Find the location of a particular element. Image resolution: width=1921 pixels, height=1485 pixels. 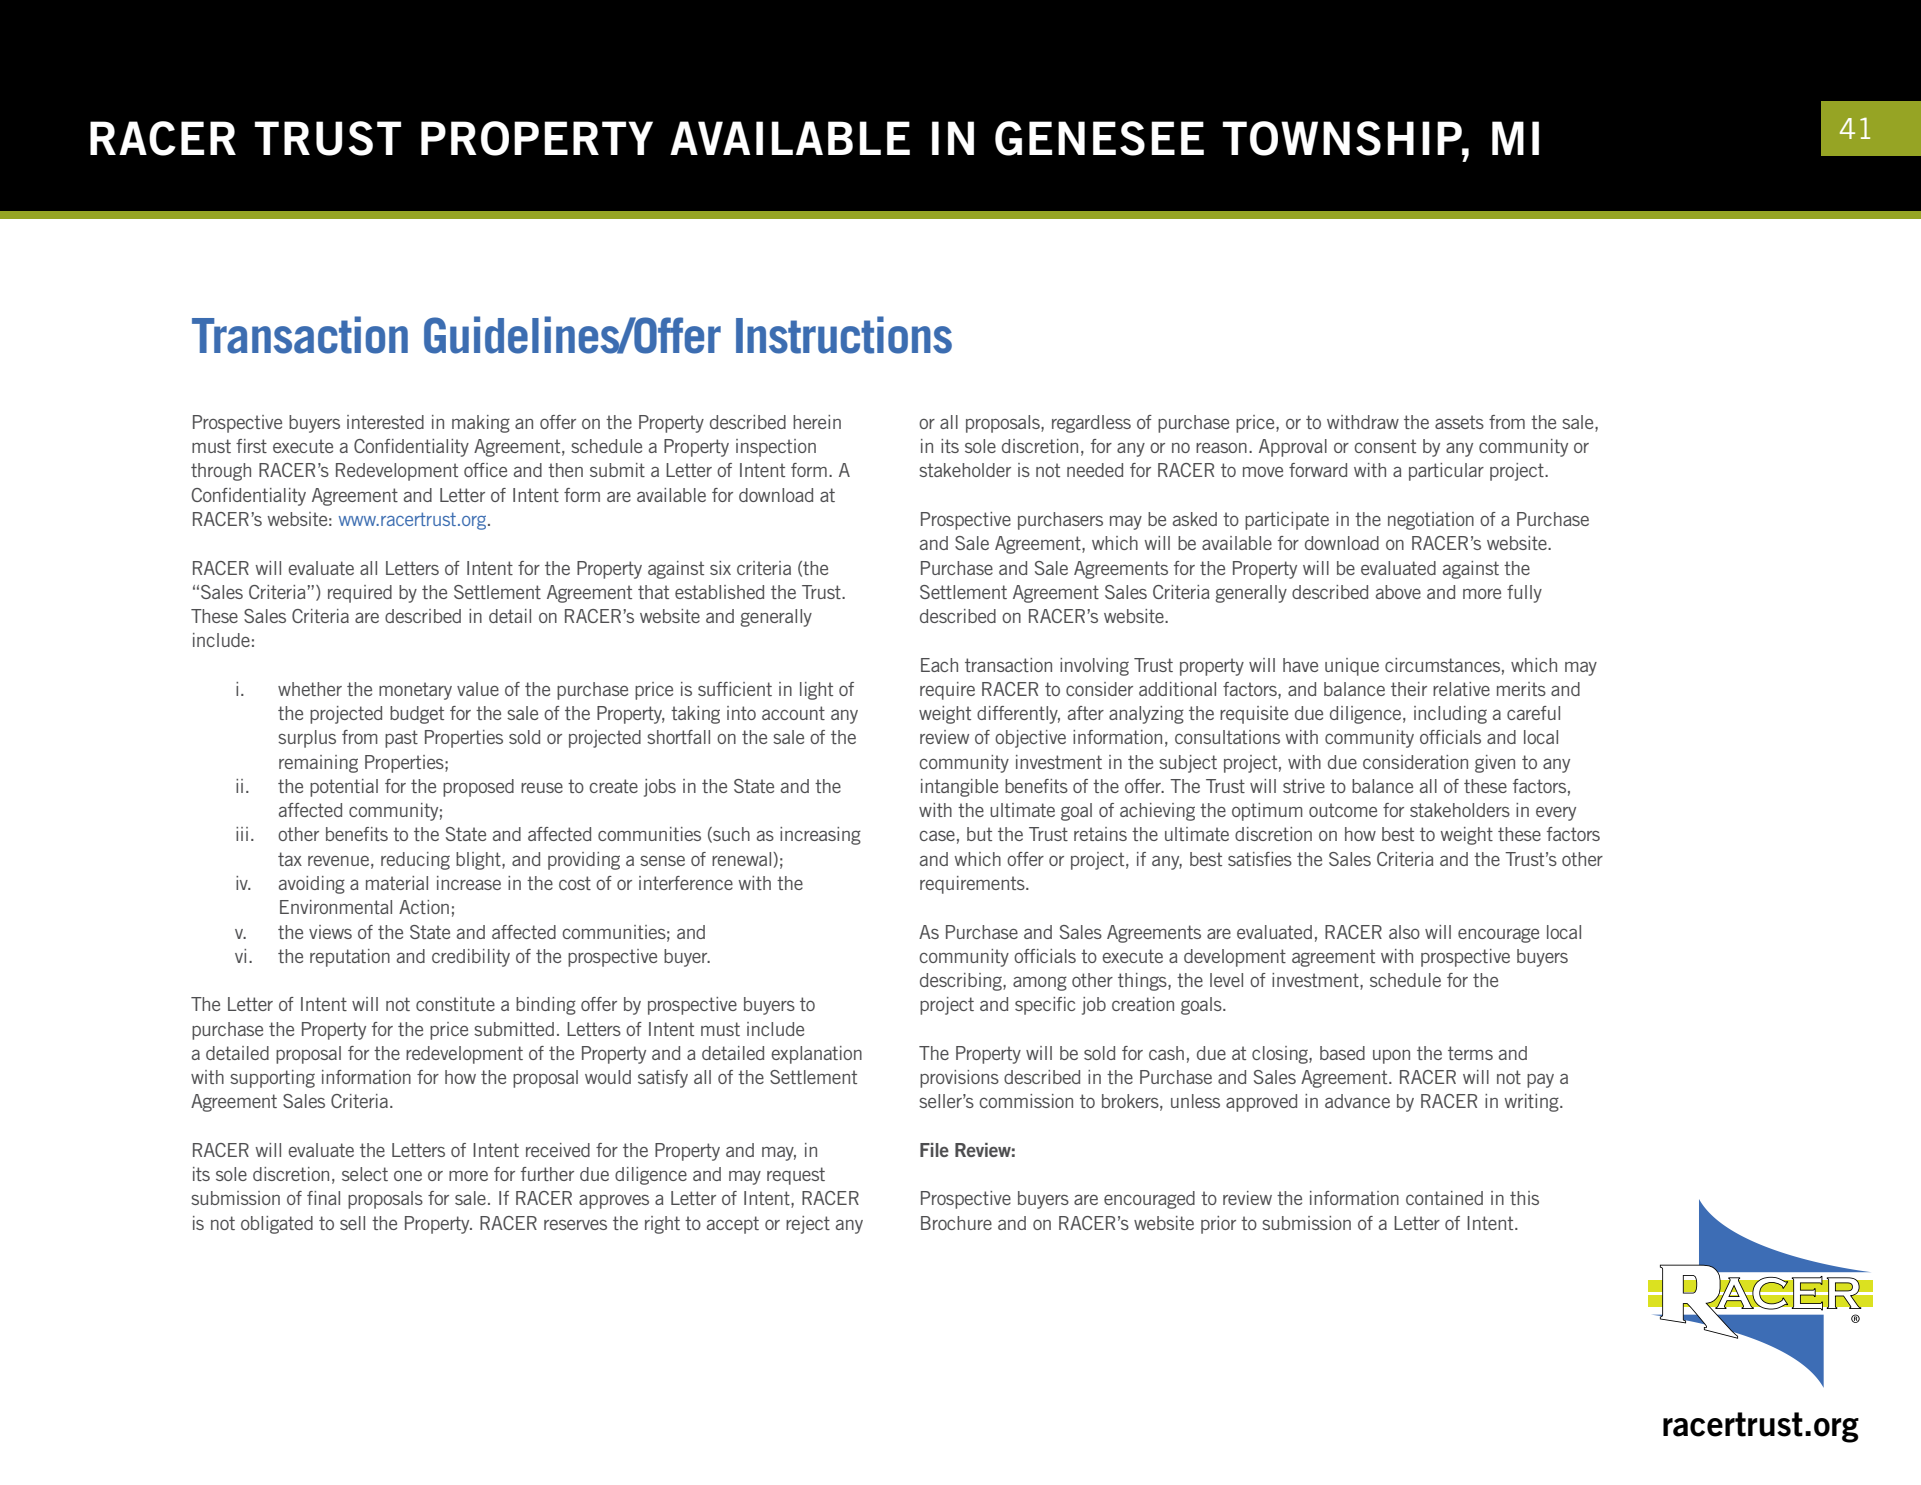

Instructions is located at coordinates (844, 335).
